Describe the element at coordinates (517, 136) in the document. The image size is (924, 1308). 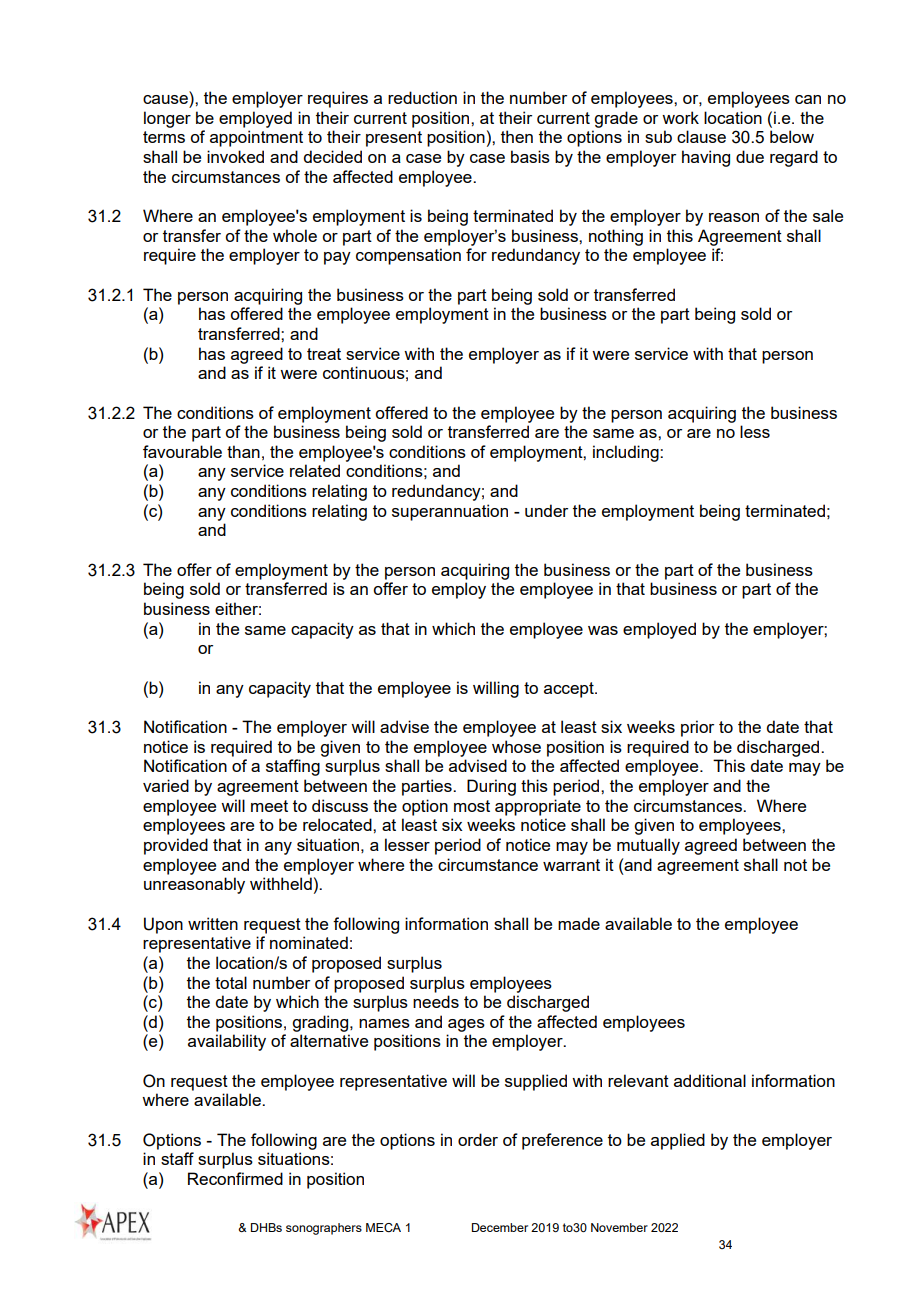
I see `then` at that location.
